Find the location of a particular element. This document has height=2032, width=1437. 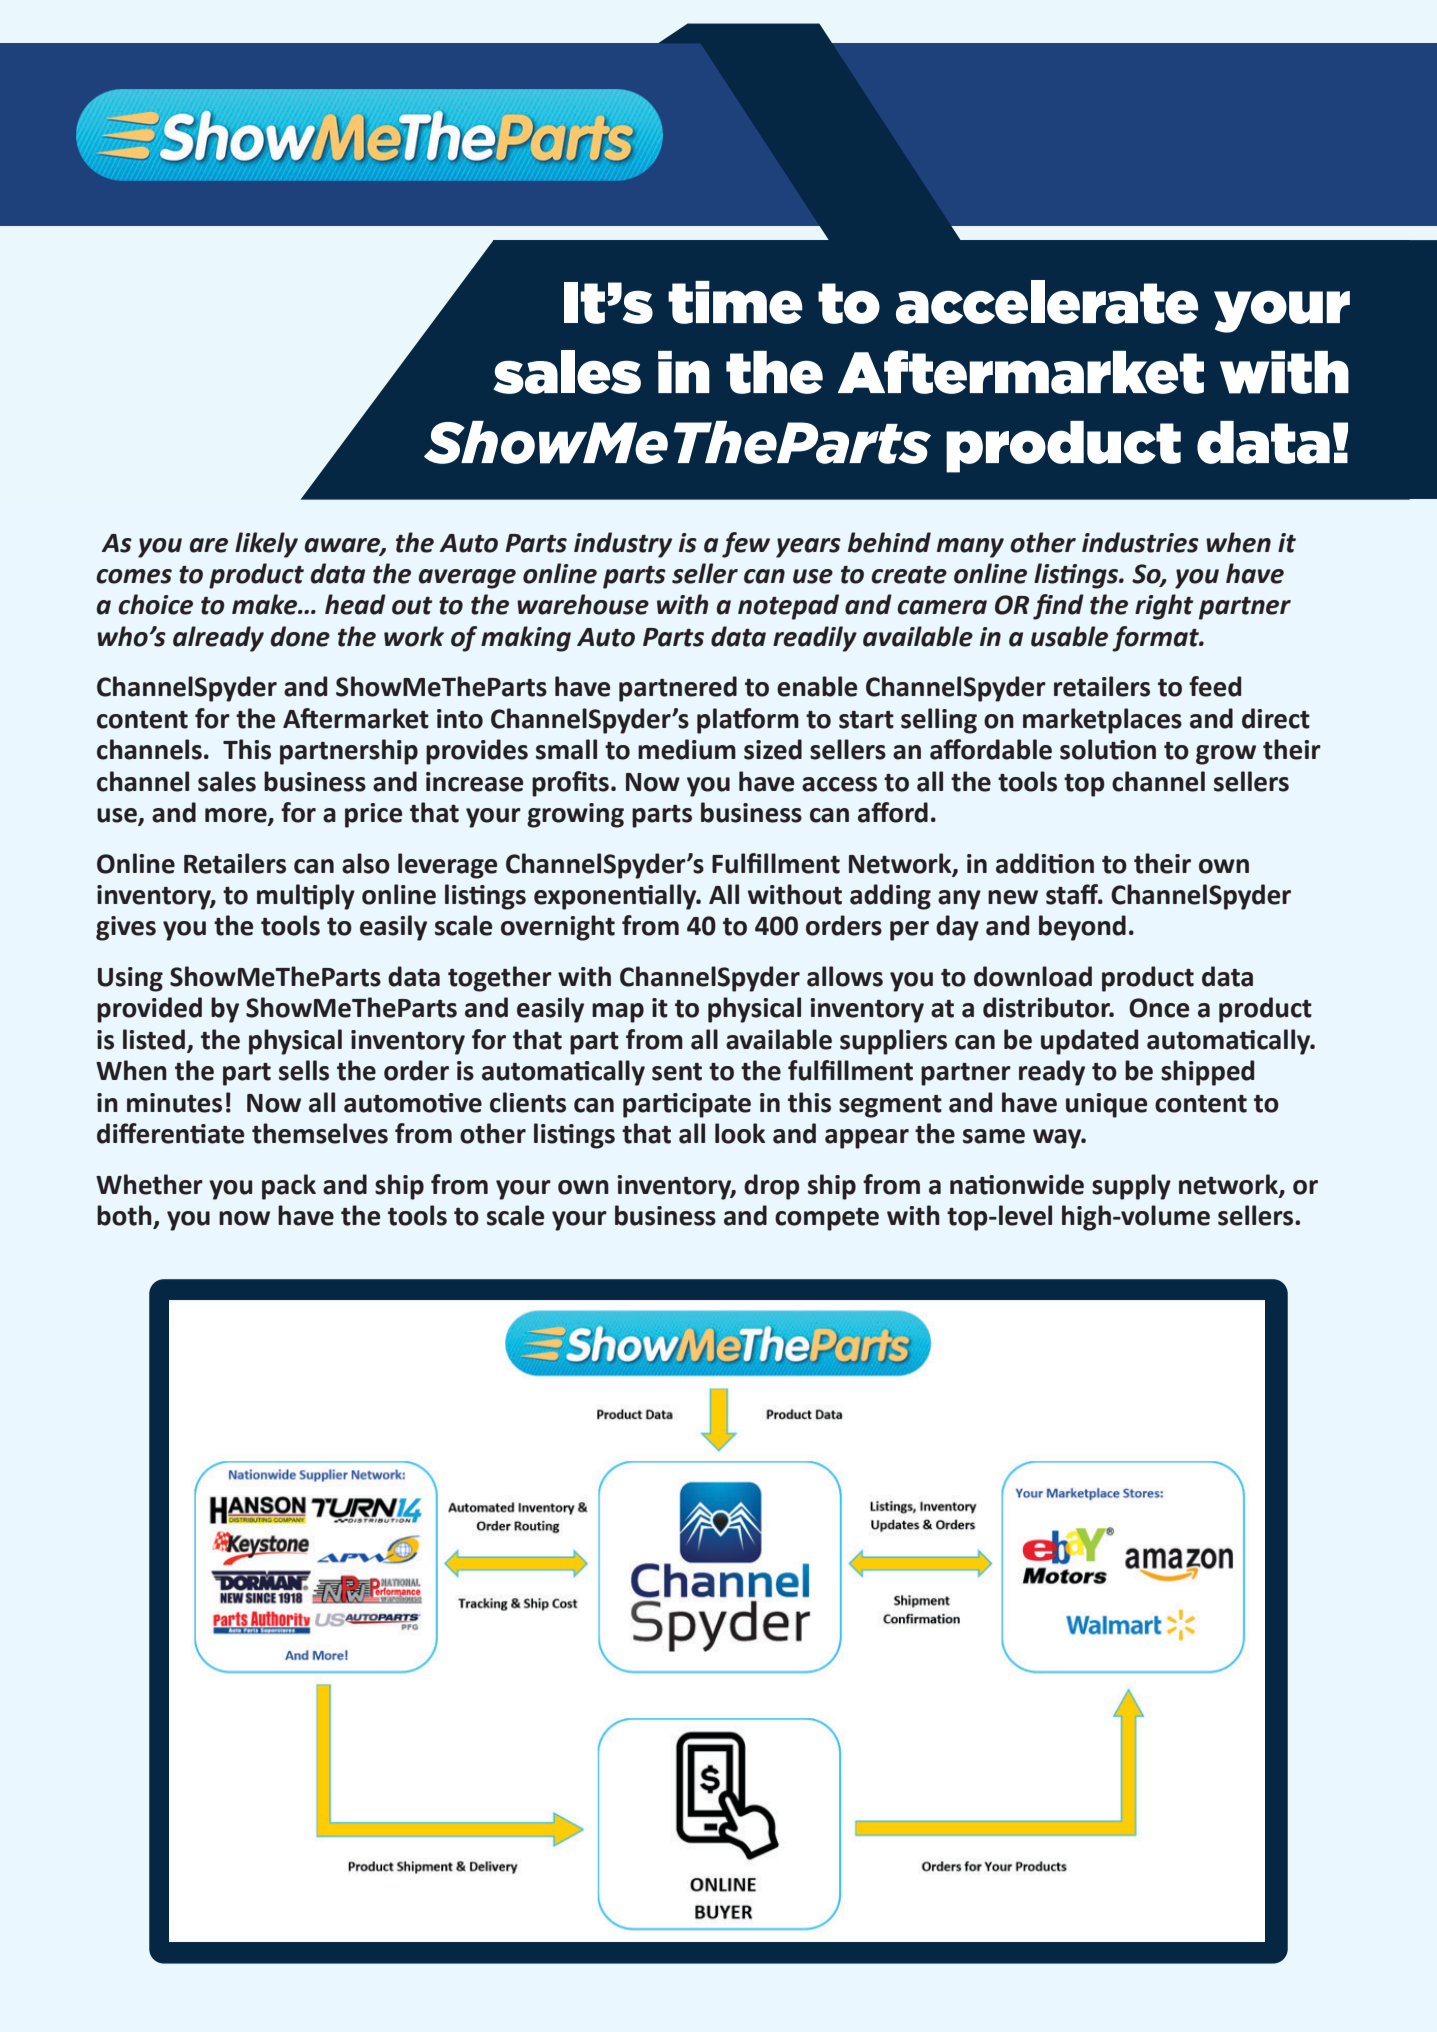

beyond is located at coordinates (1082, 928).
